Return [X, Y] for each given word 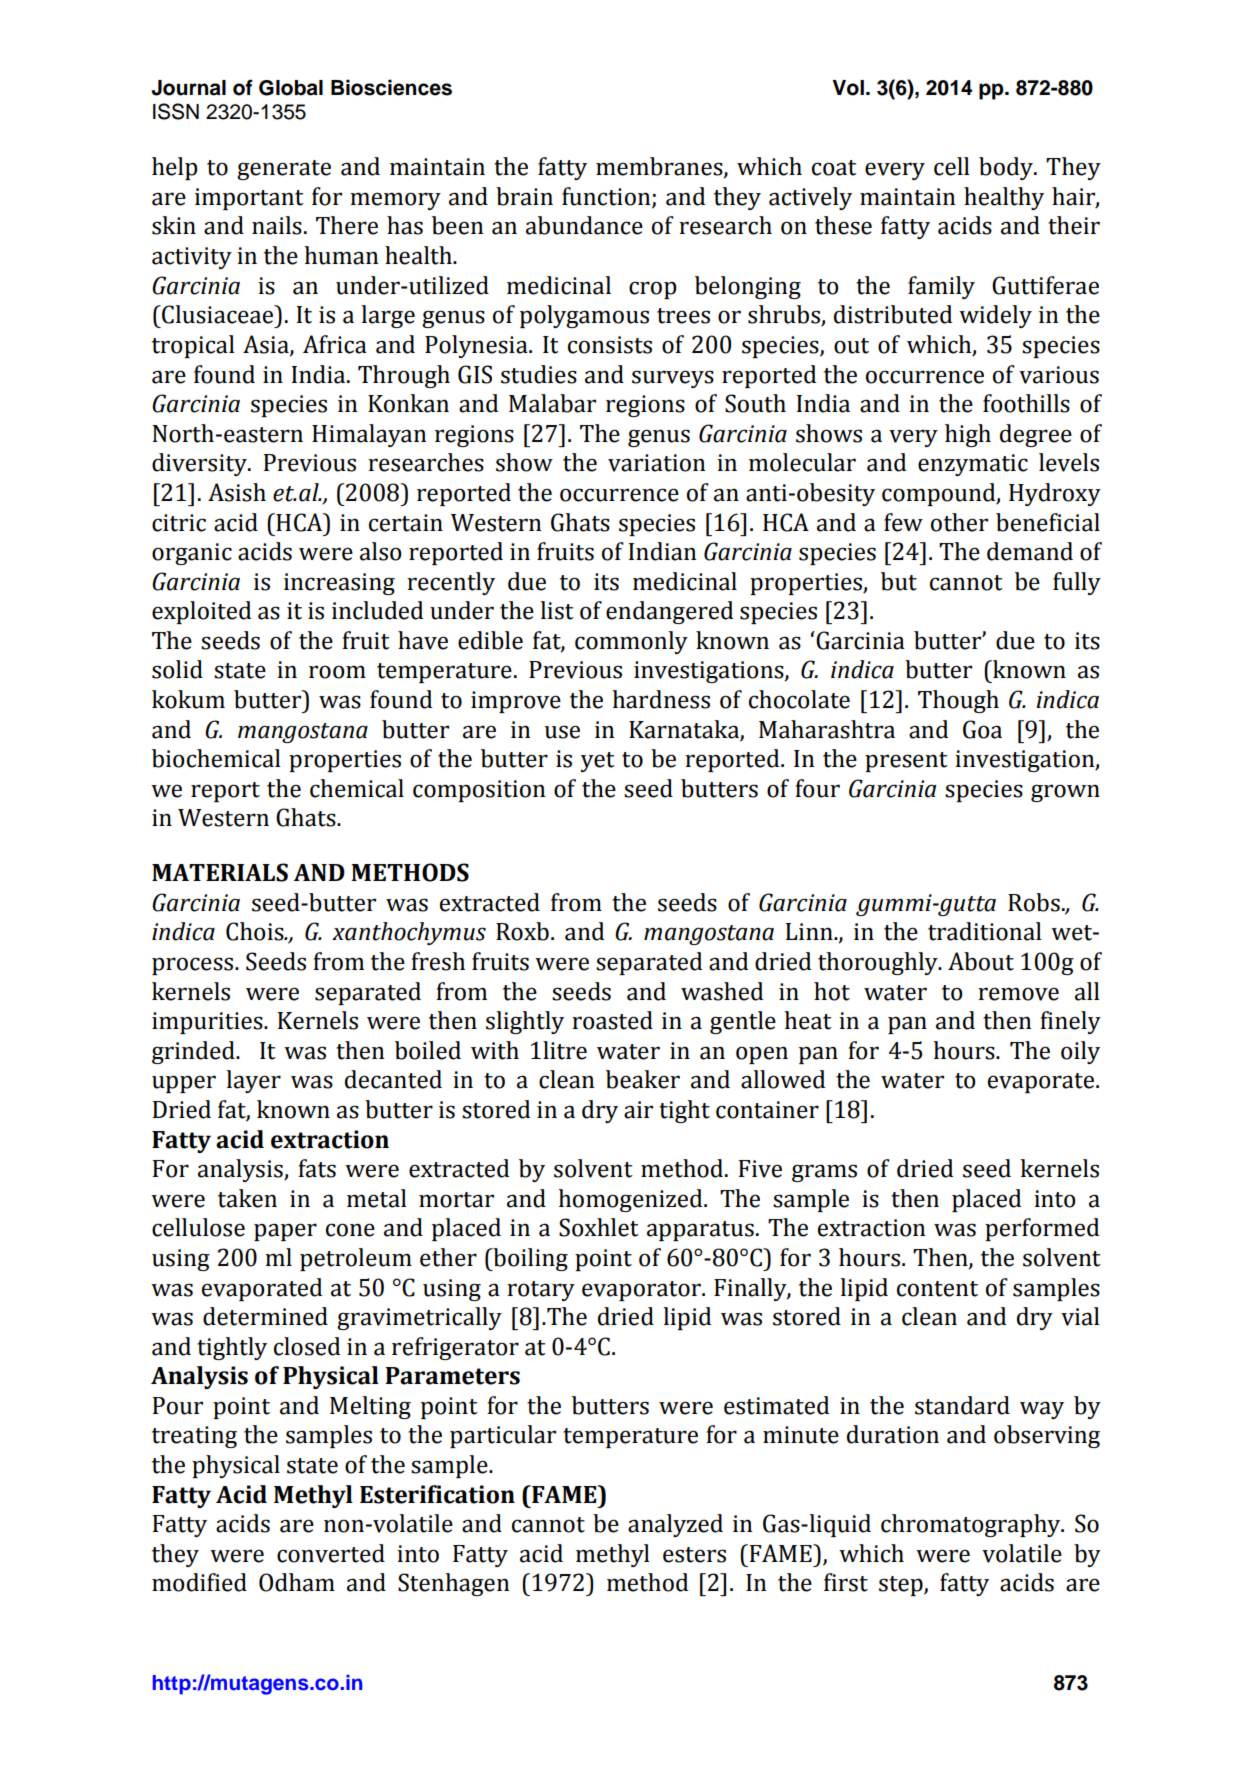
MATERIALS [220, 872]
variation [656, 463]
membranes [660, 167]
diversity [200, 464]
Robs [1034, 902]
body [1007, 168]
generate [284, 170]
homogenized [631, 1200]
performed [1042, 1229]
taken [247, 1198]
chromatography [972, 1525]
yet [598, 762]
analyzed [675, 1525]
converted [331, 1553]
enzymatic [973, 465]
